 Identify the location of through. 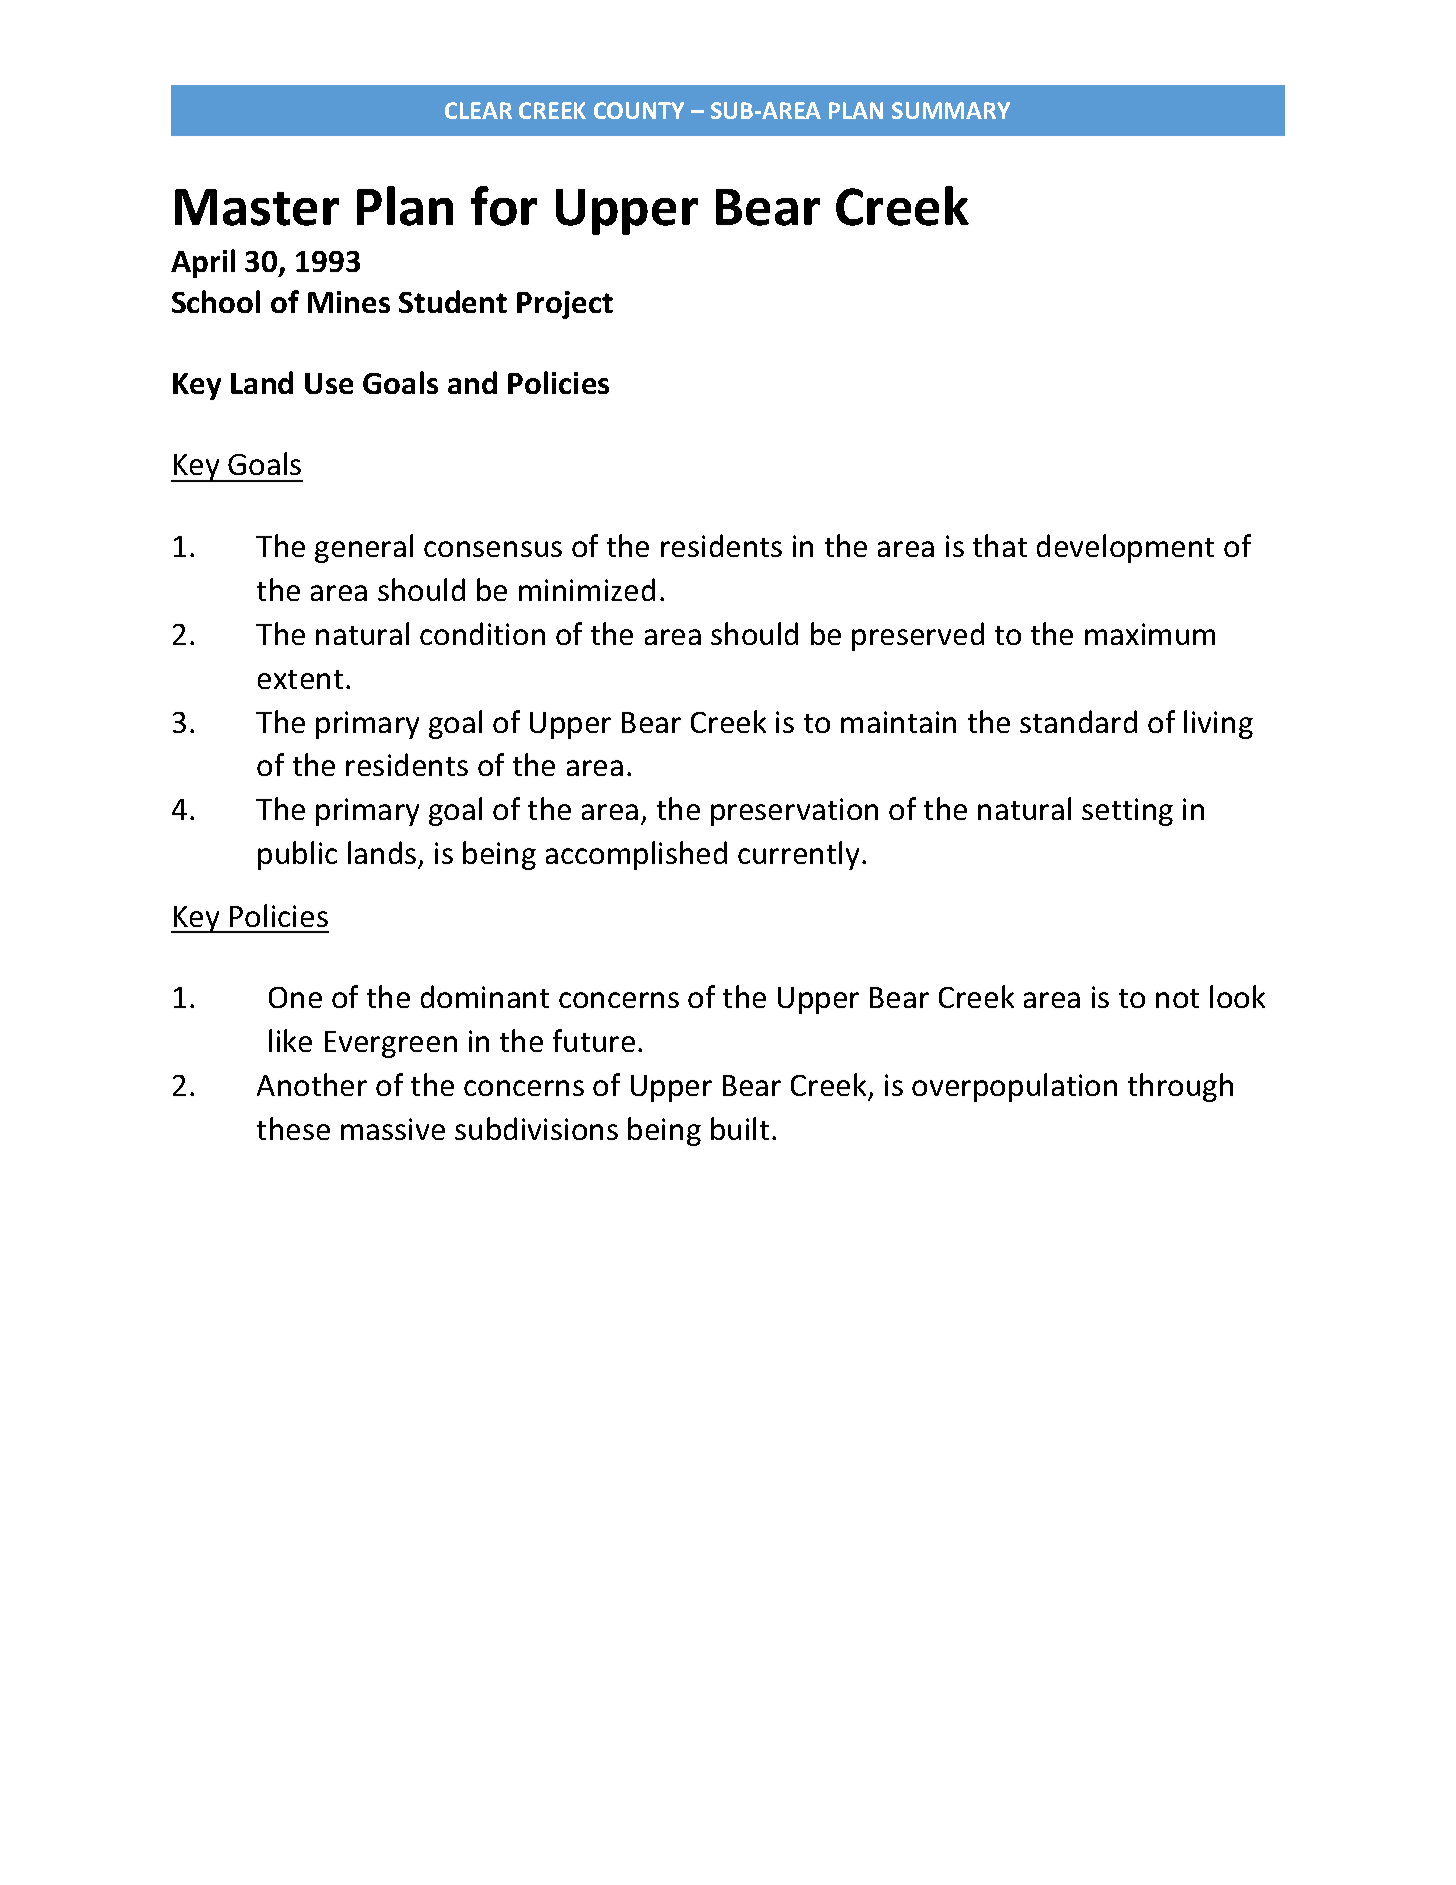
(1180, 1087).
